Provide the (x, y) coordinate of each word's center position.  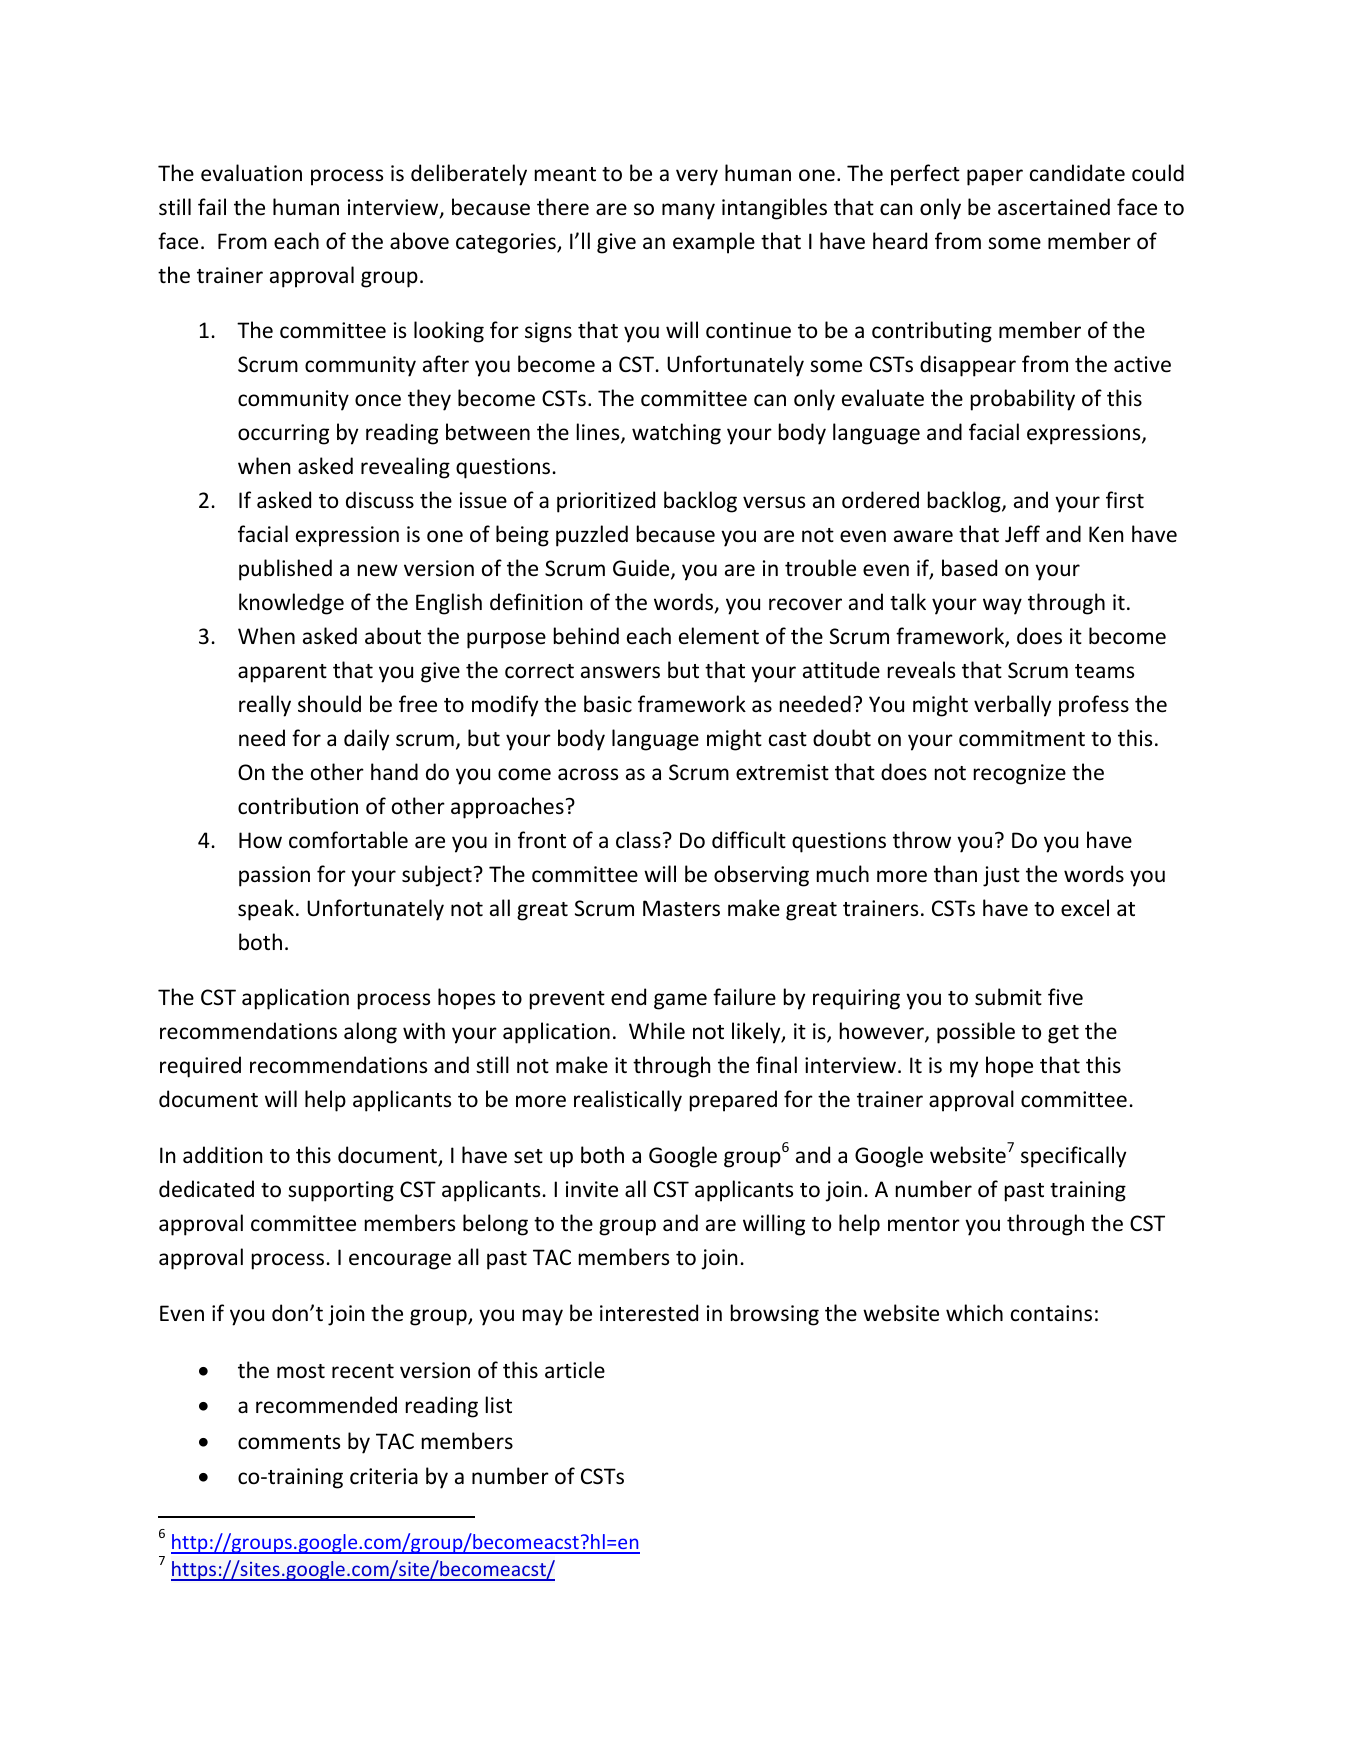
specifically (1073, 1157)
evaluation (251, 173)
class (638, 840)
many (688, 211)
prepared (733, 1101)
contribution (298, 806)
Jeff (1022, 534)
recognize (1020, 774)
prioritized (606, 502)
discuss (380, 500)
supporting (341, 1191)
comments (289, 1442)
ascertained (1054, 207)
